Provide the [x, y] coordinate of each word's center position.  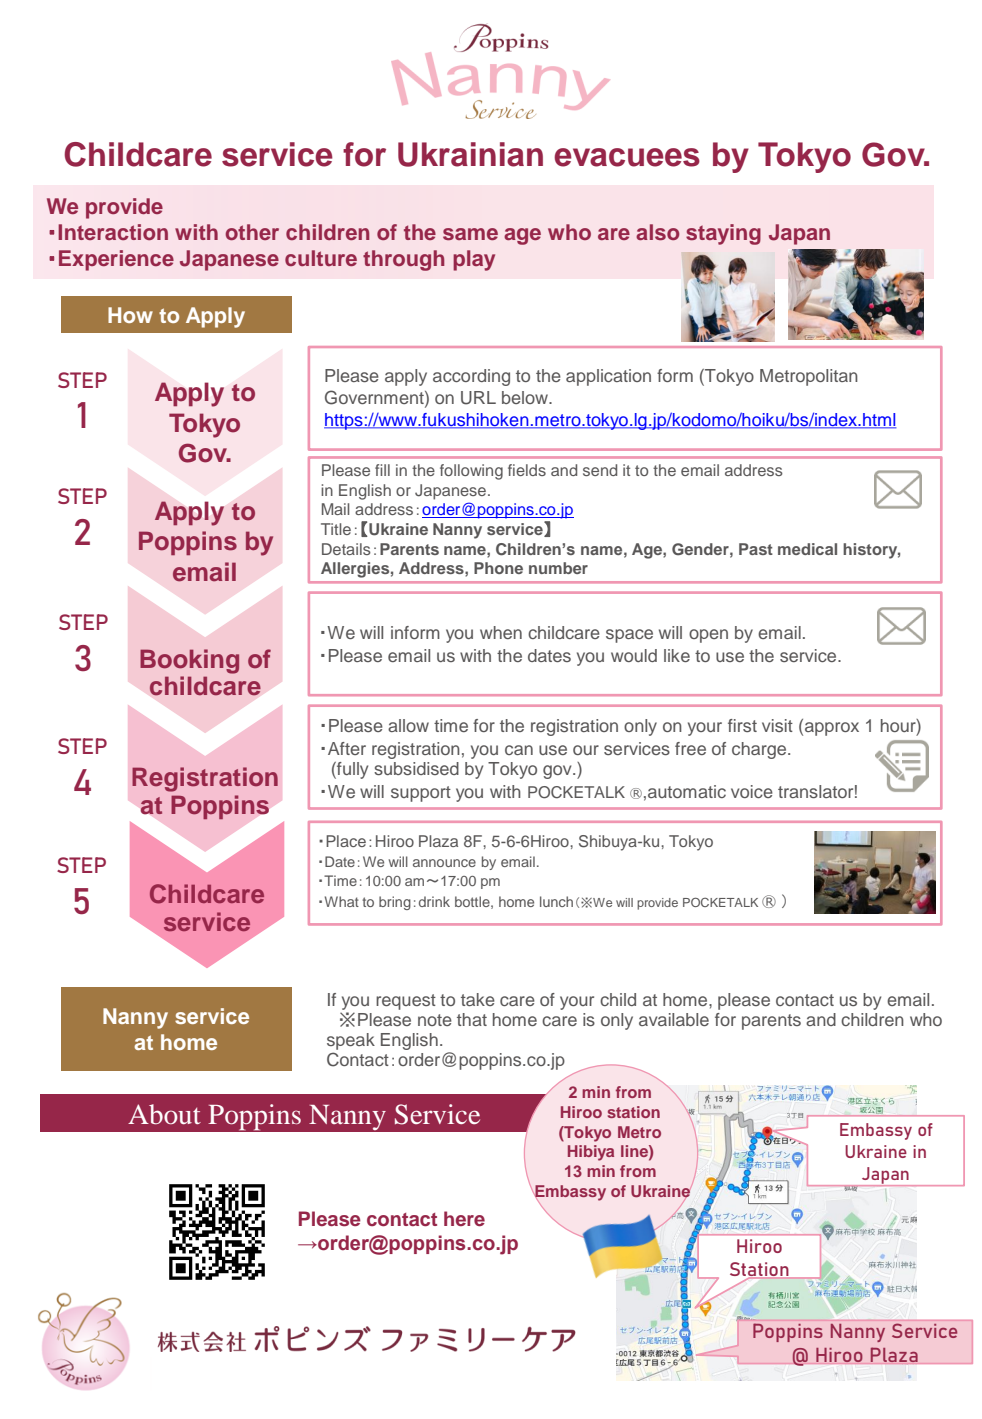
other [252, 232]
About [164, 1114]
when [501, 632]
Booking [189, 661]
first [742, 725]
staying [723, 234]
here [464, 1218]
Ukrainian [470, 154]
